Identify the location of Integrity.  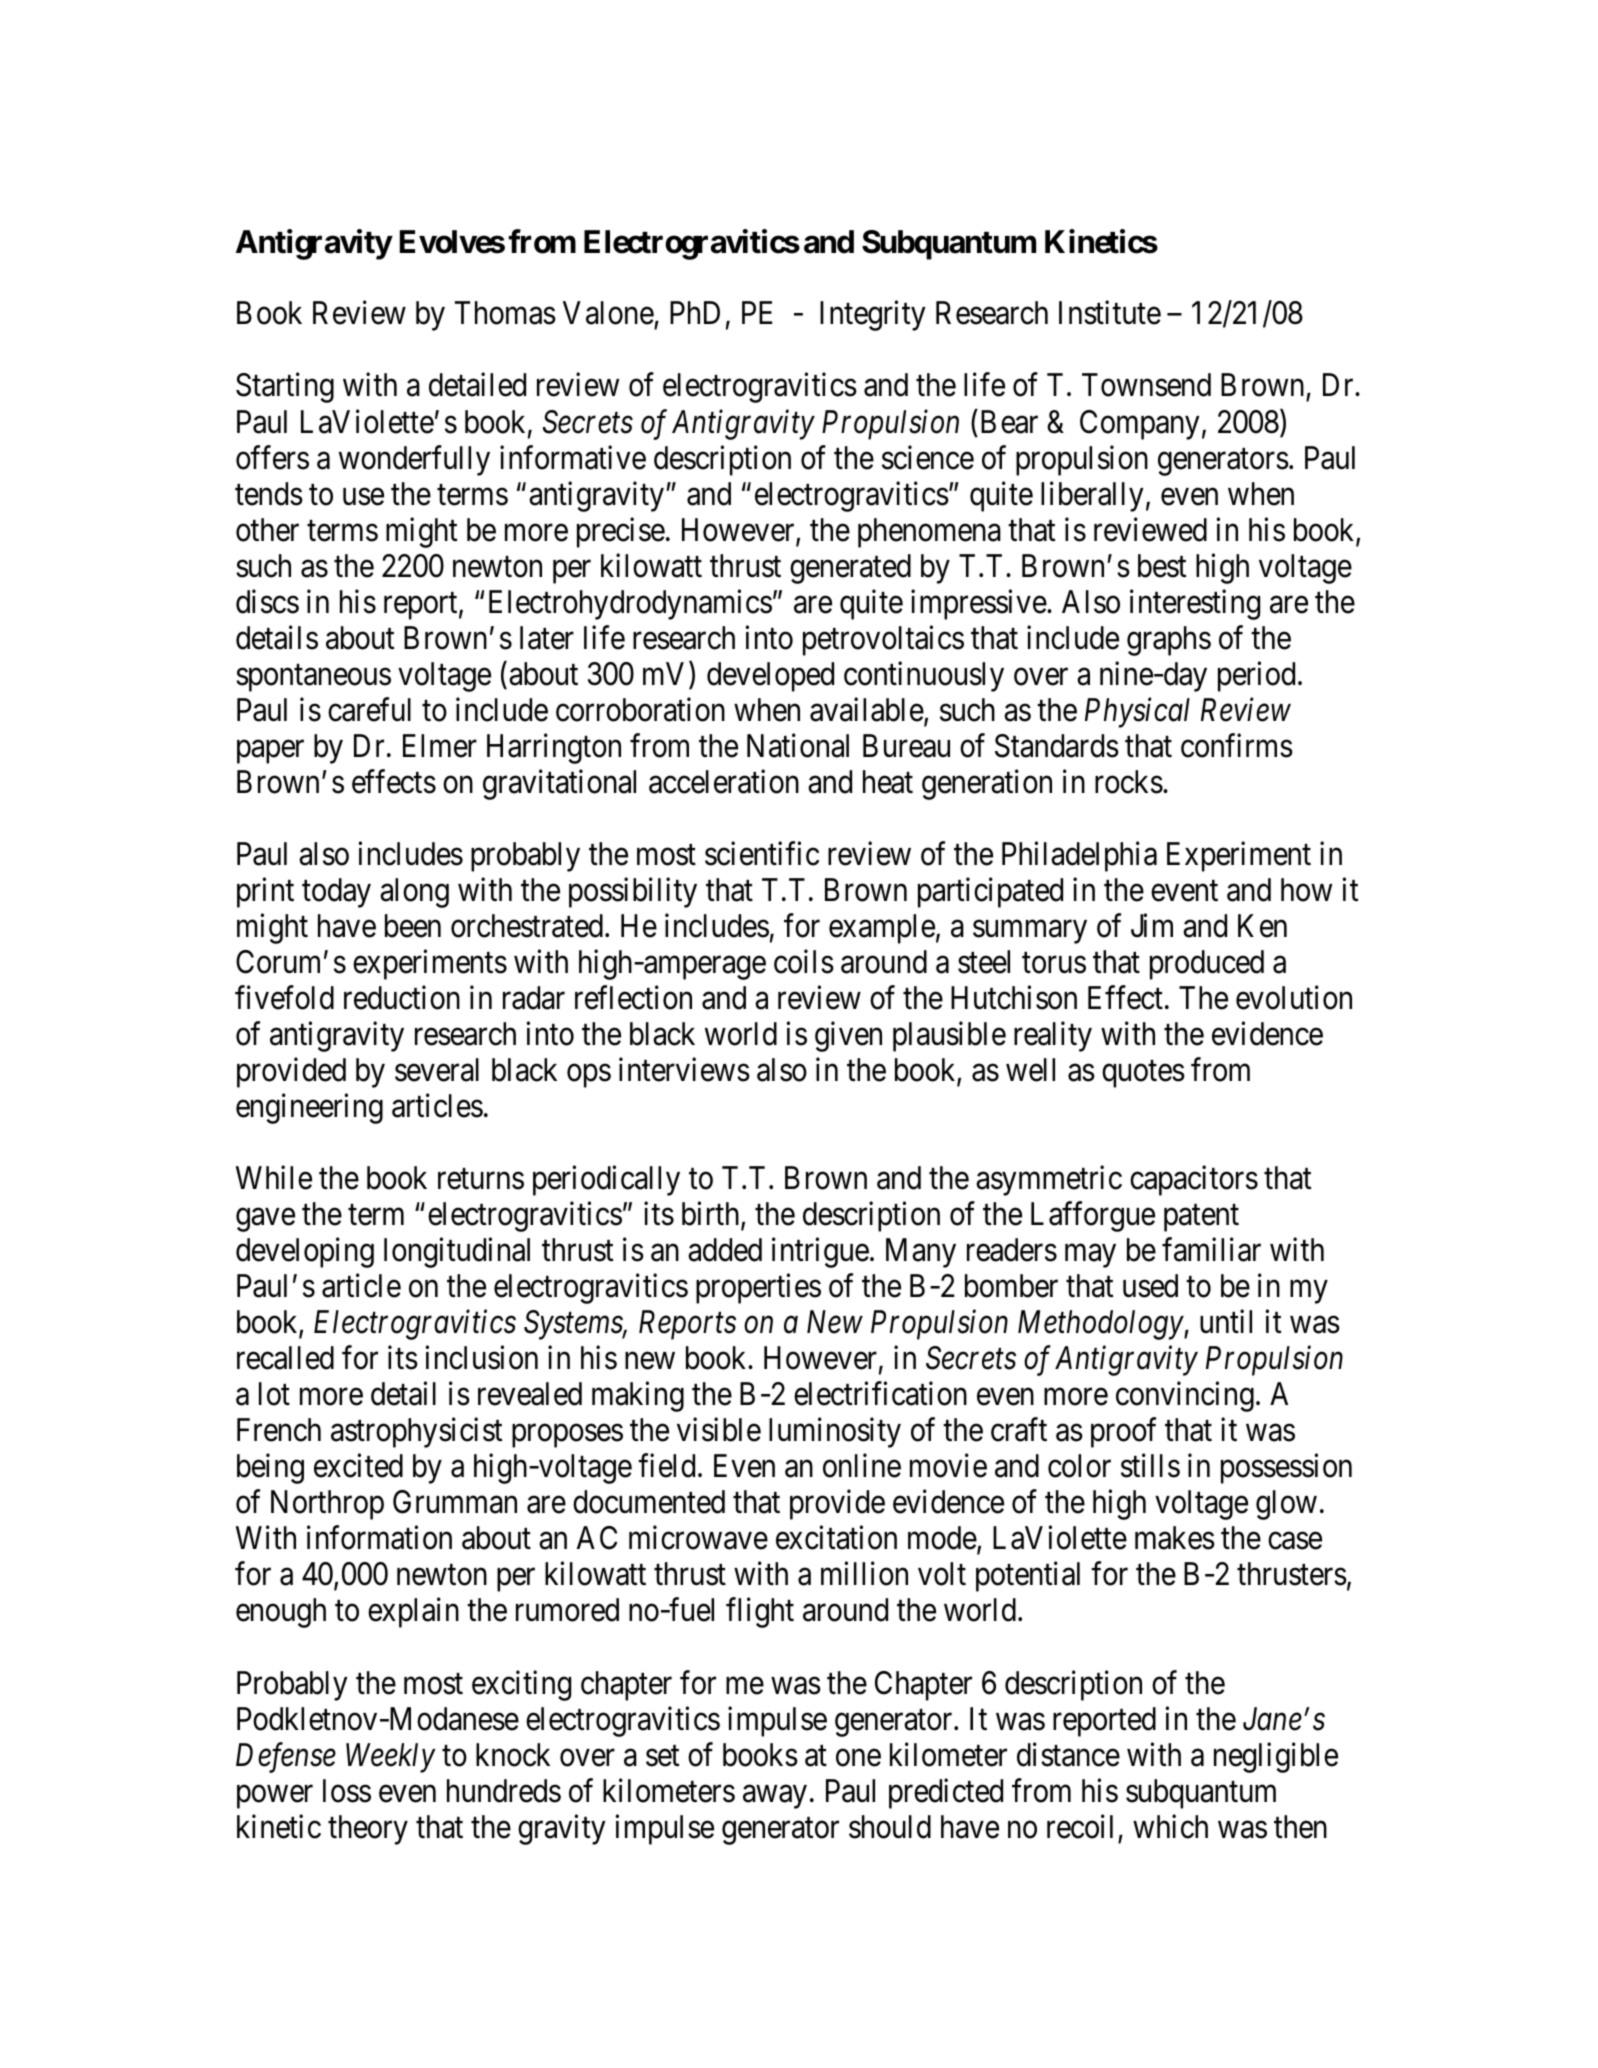
(873, 316).
